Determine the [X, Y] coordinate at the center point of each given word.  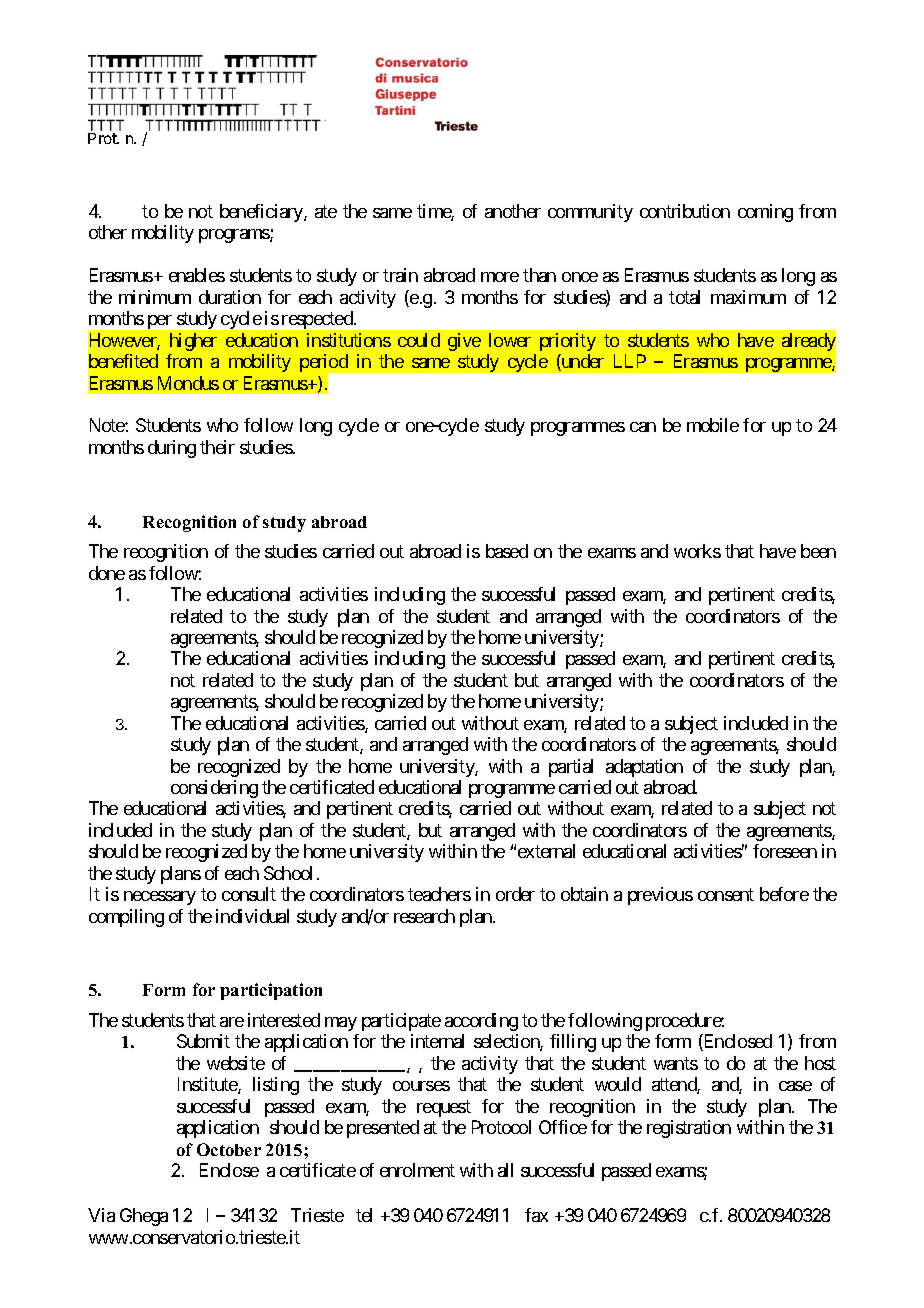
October [229, 1149]
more [500, 277]
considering [214, 789]
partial [571, 768]
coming [765, 213]
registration [689, 1129]
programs [235, 236]
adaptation [644, 768]
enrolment [417, 1170]
